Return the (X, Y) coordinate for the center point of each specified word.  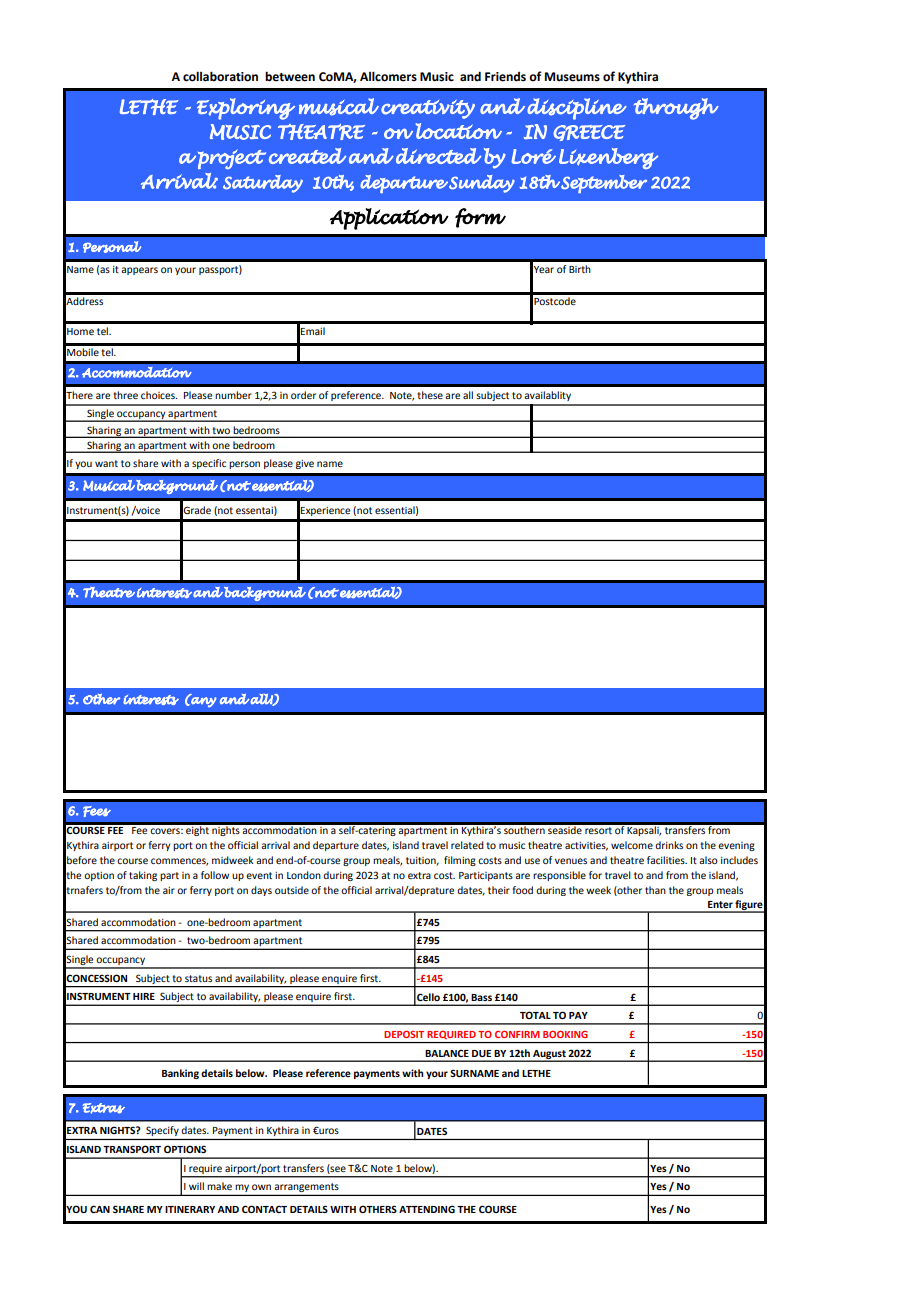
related (467, 845)
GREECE (589, 133)
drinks (669, 845)
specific (209, 464)
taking (143, 876)
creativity (428, 109)
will (196, 1186)
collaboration (220, 76)
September (603, 184)
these (430, 395)
